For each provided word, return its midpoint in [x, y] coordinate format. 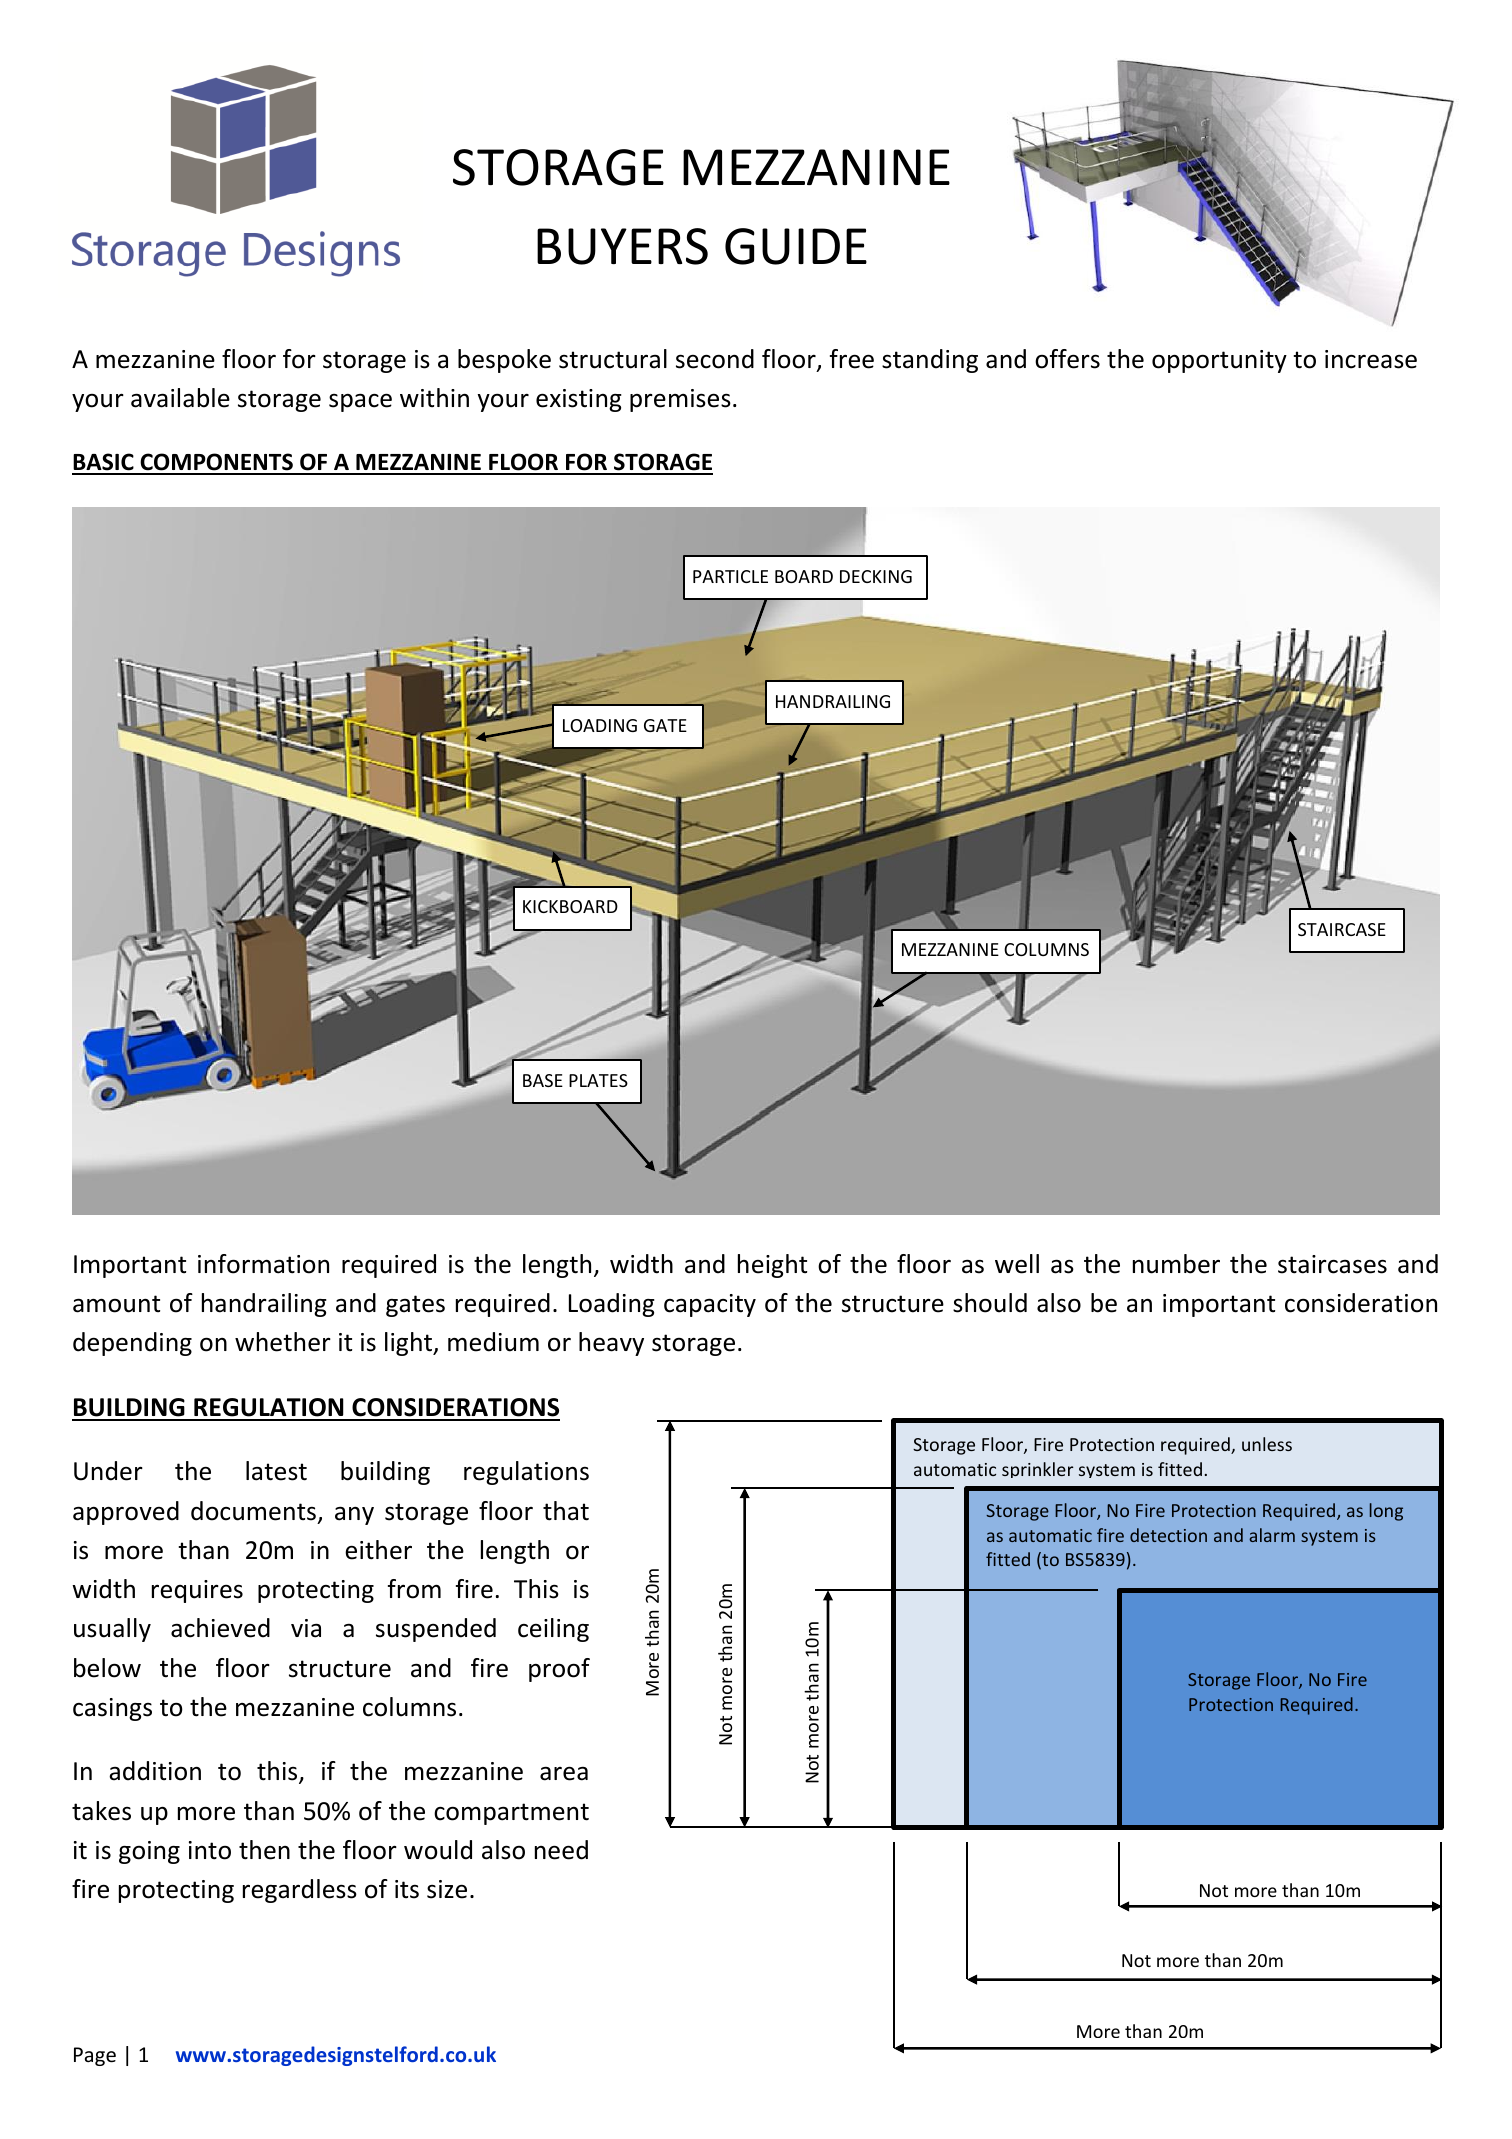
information [263, 1264]
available [180, 398]
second [715, 359]
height [772, 1266]
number [1176, 1264]
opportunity [1219, 361]
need [561, 1850]
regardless [300, 1891]
